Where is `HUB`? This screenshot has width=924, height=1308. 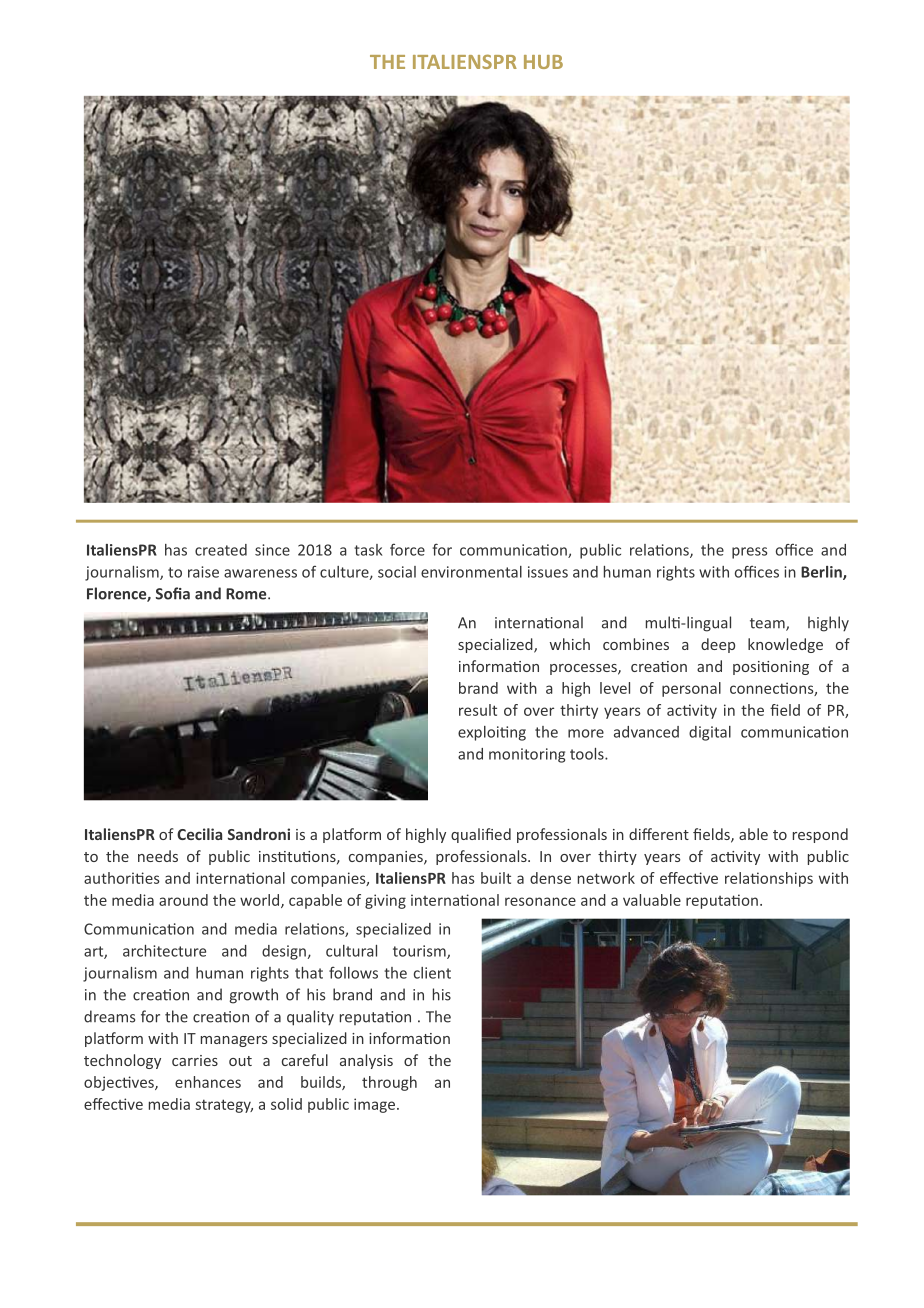
HUB is located at coordinates (543, 62).
